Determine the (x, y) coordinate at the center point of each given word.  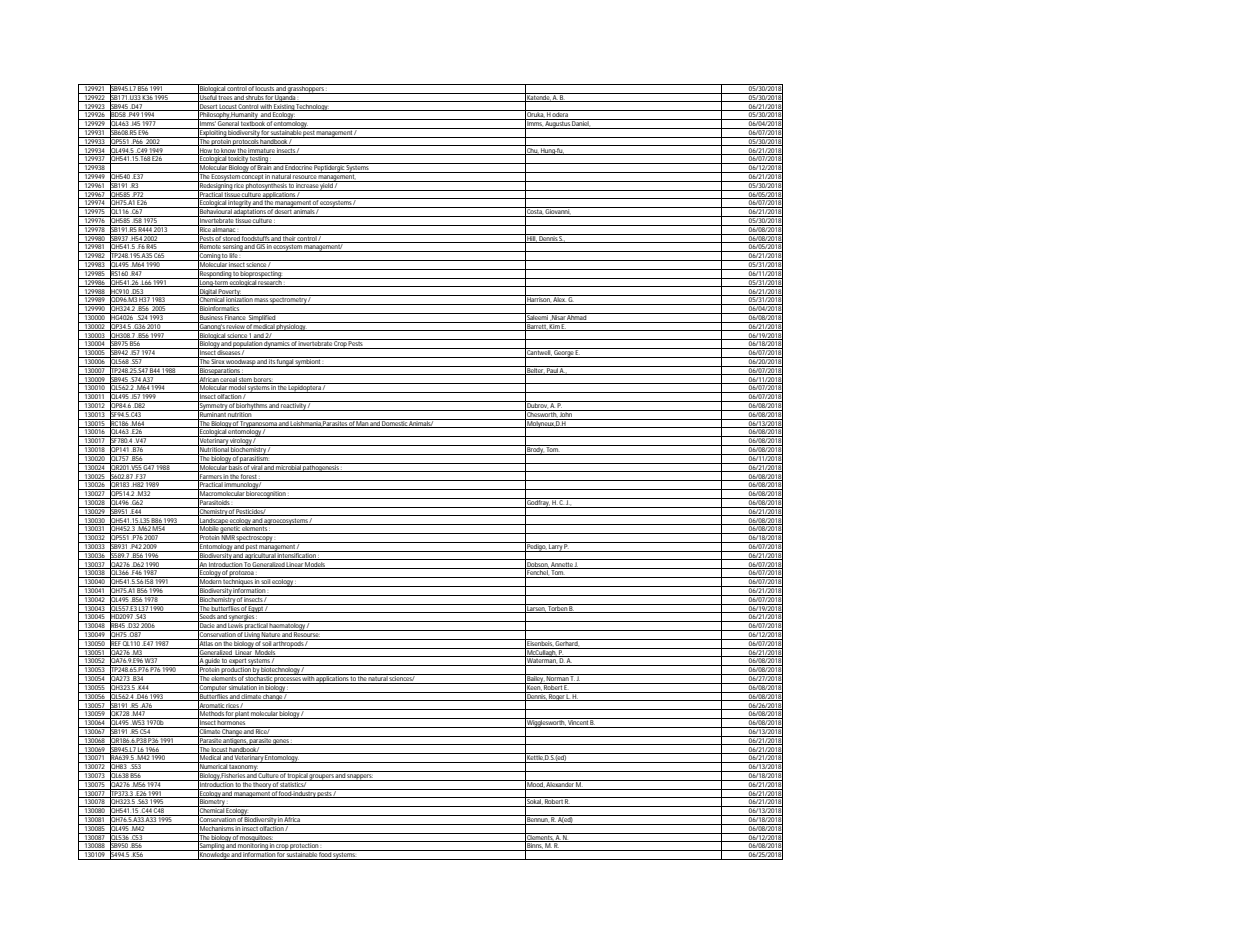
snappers (360, 777)
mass (261, 301)
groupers (321, 777)
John (566, 413)
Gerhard (567, 643)
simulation (242, 686)
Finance (235, 316)
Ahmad (577, 316)
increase (307, 184)
